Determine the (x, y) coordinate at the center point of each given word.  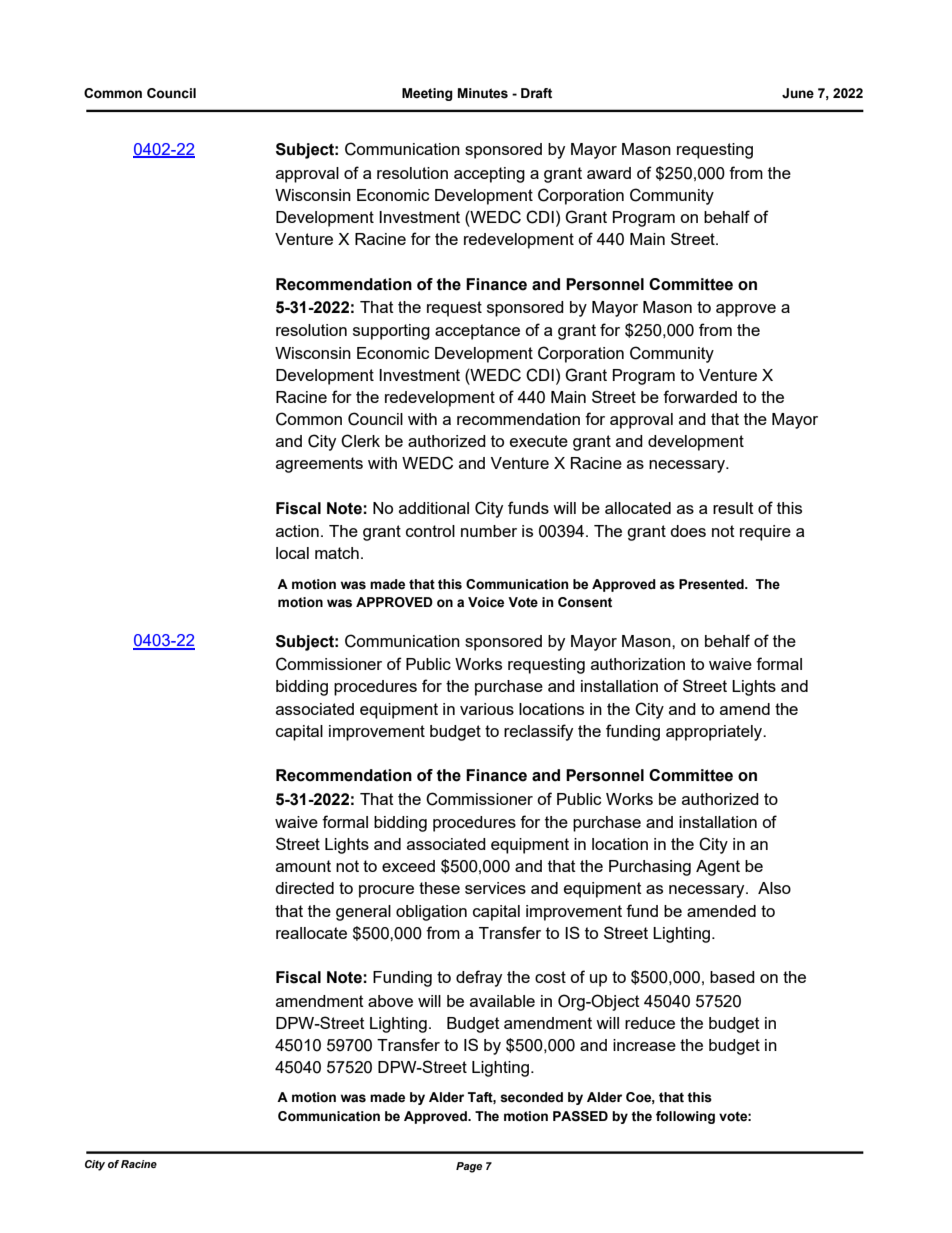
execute (539, 441)
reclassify (538, 732)
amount (303, 866)
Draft (536, 93)
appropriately (715, 733)
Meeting (427, 94)
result (733, 508)
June (798, 93)
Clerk (360, 441)
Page (469, 1167)
